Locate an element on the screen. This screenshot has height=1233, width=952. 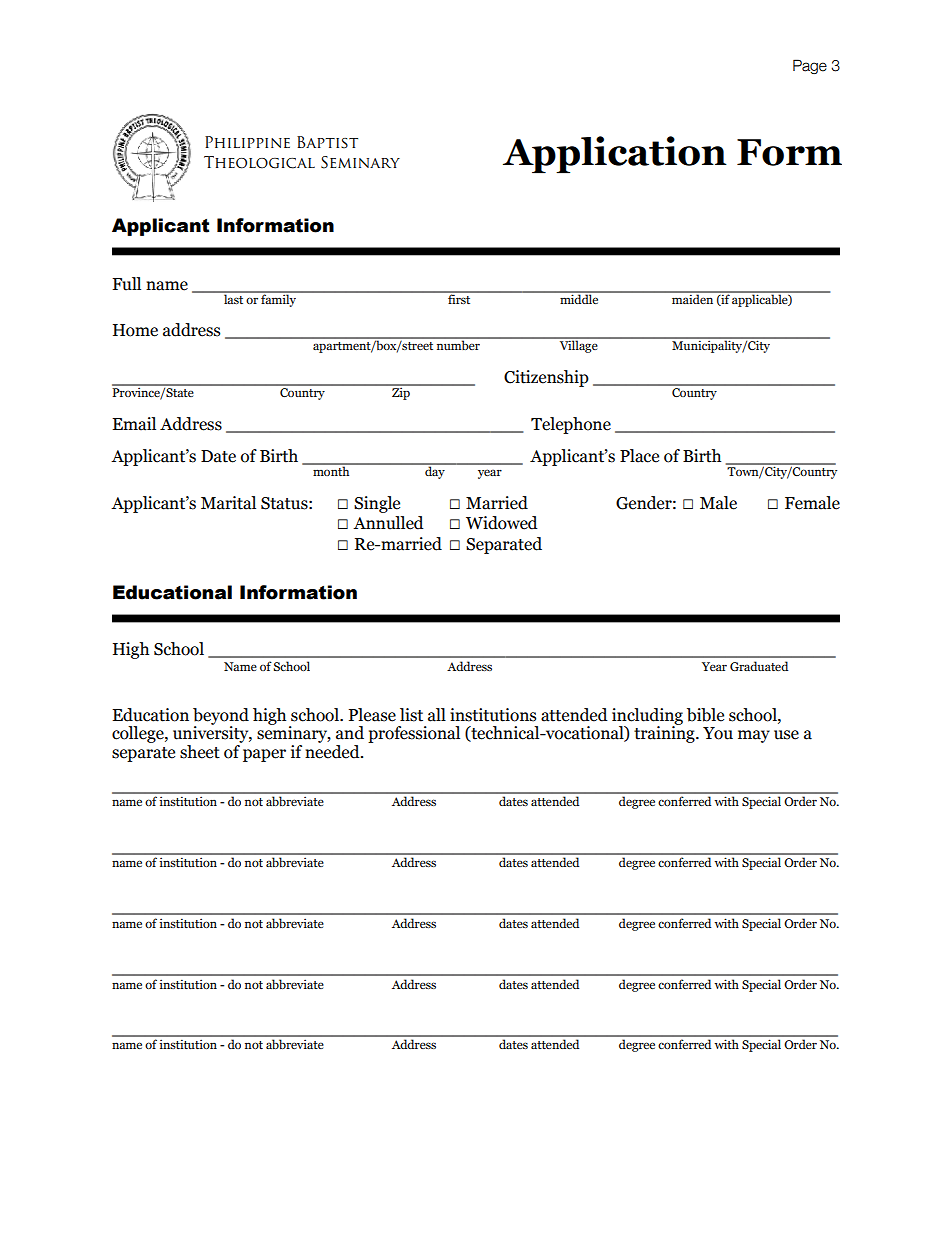
Philippine is located at coordinates (247, 142).
